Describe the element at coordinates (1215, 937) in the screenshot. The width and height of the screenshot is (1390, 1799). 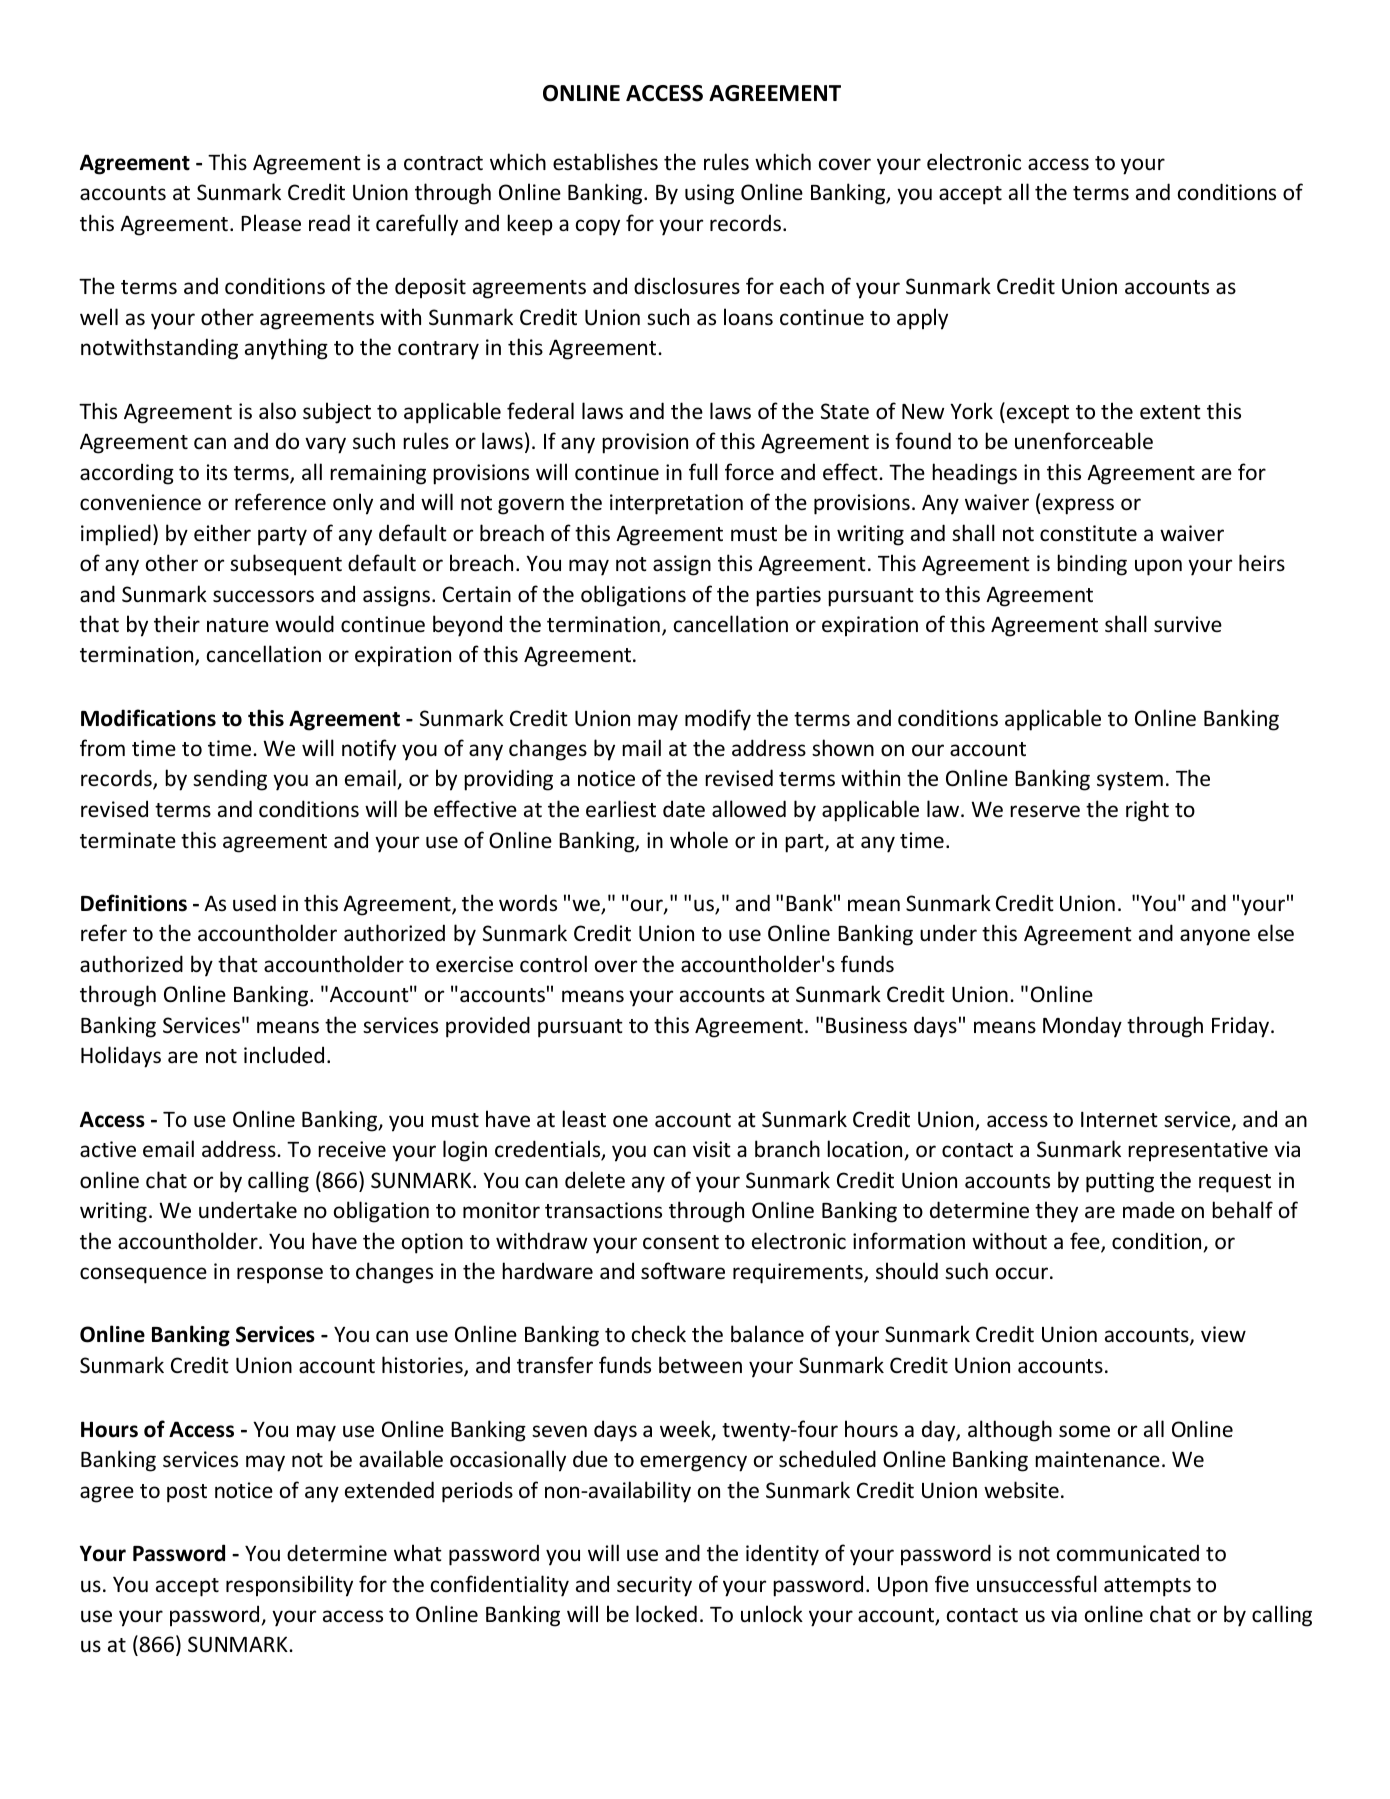
I see `anyone` at that location.
